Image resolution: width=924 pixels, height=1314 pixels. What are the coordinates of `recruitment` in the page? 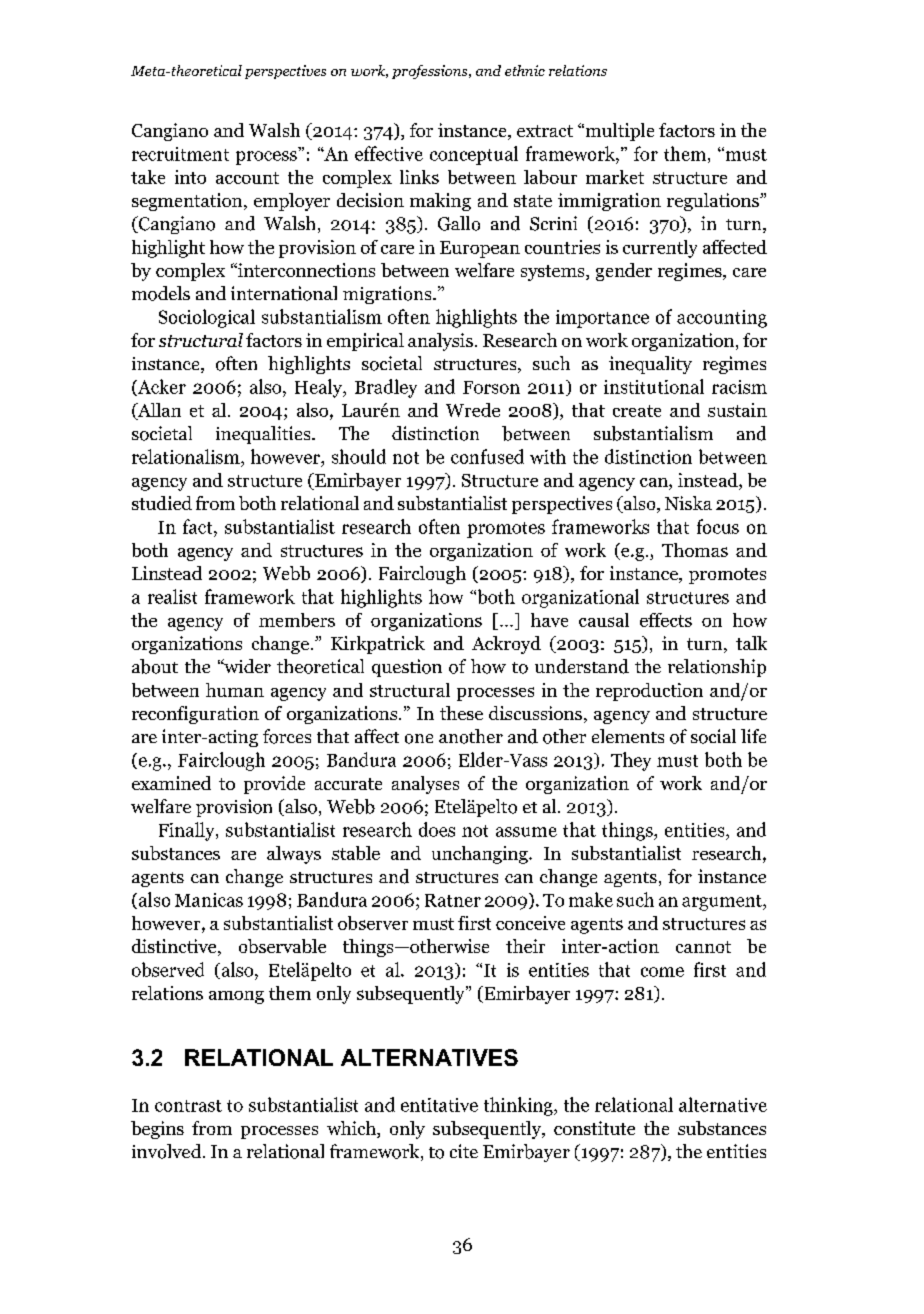 It's located at (180, 154).
